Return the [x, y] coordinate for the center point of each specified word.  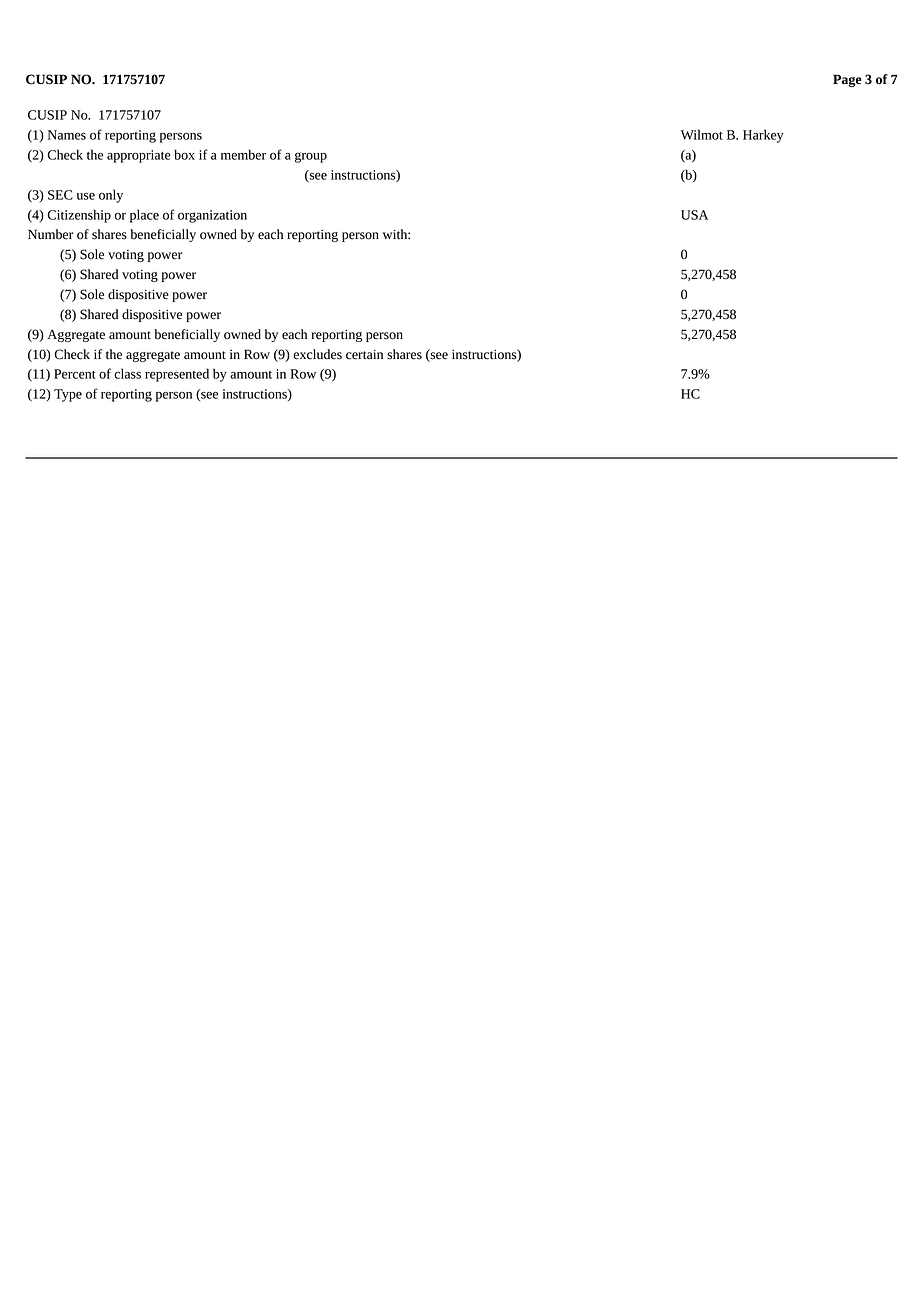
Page [847, 80]
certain [364, 354]
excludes [317, 354]
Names [67, 135]
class [127, 373]
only [111, 196]
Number [51, 234]
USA [694, 215]
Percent [75, 374]
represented [177, 375]
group [311, 157]
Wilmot [702, 134]
